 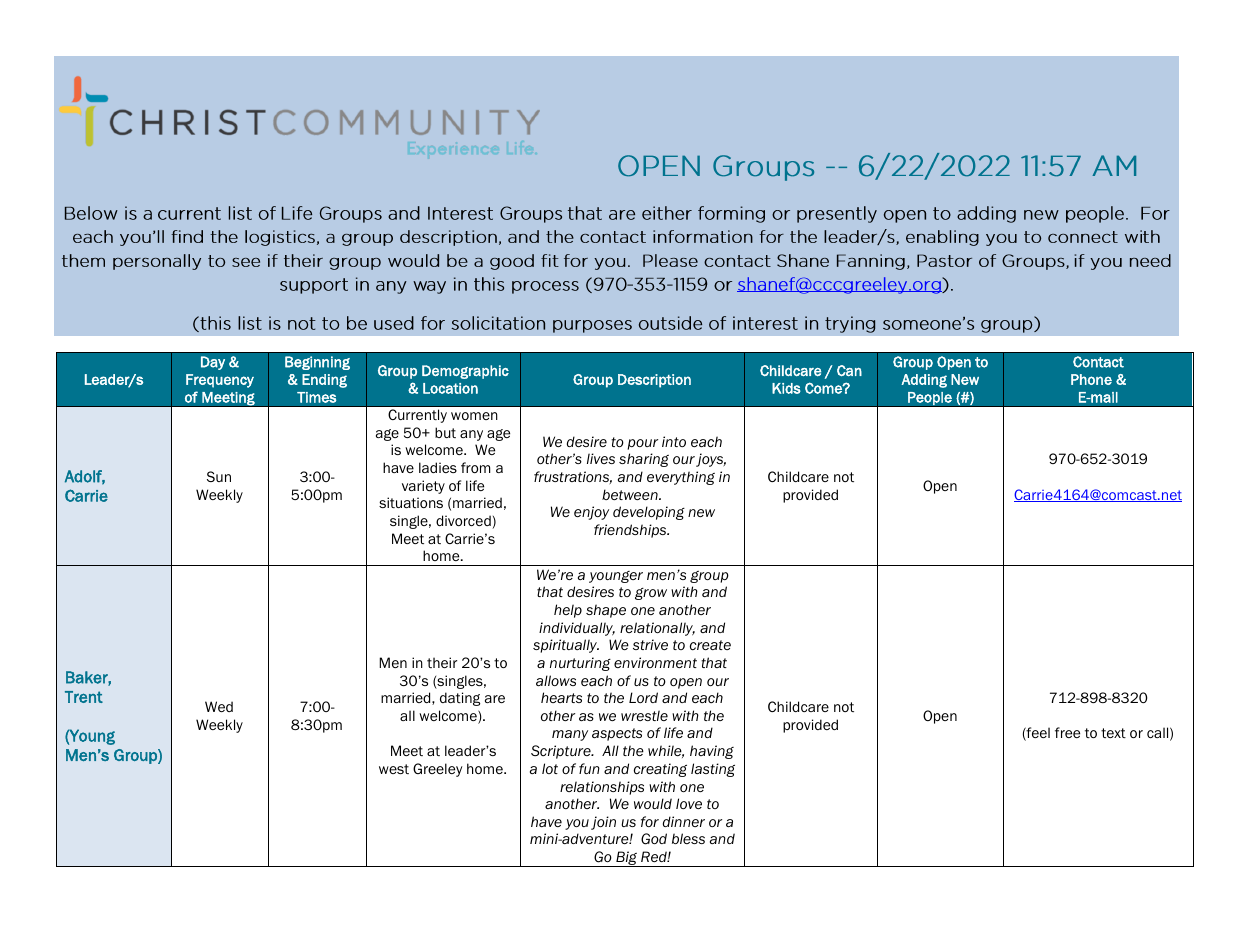 I want to click on friendships, so click(x=631, y=531).
